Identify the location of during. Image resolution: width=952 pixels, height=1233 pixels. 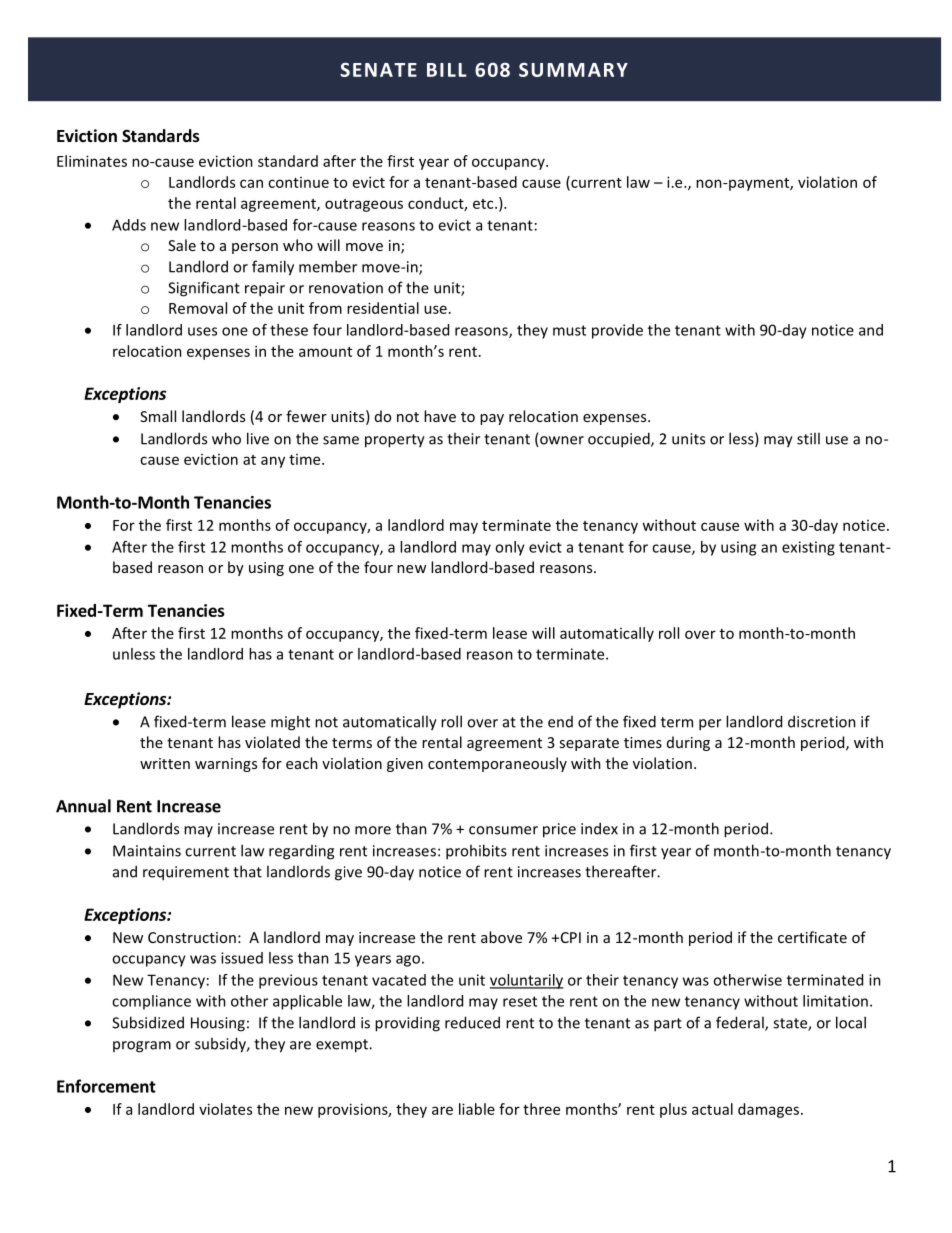
(688, 743).
